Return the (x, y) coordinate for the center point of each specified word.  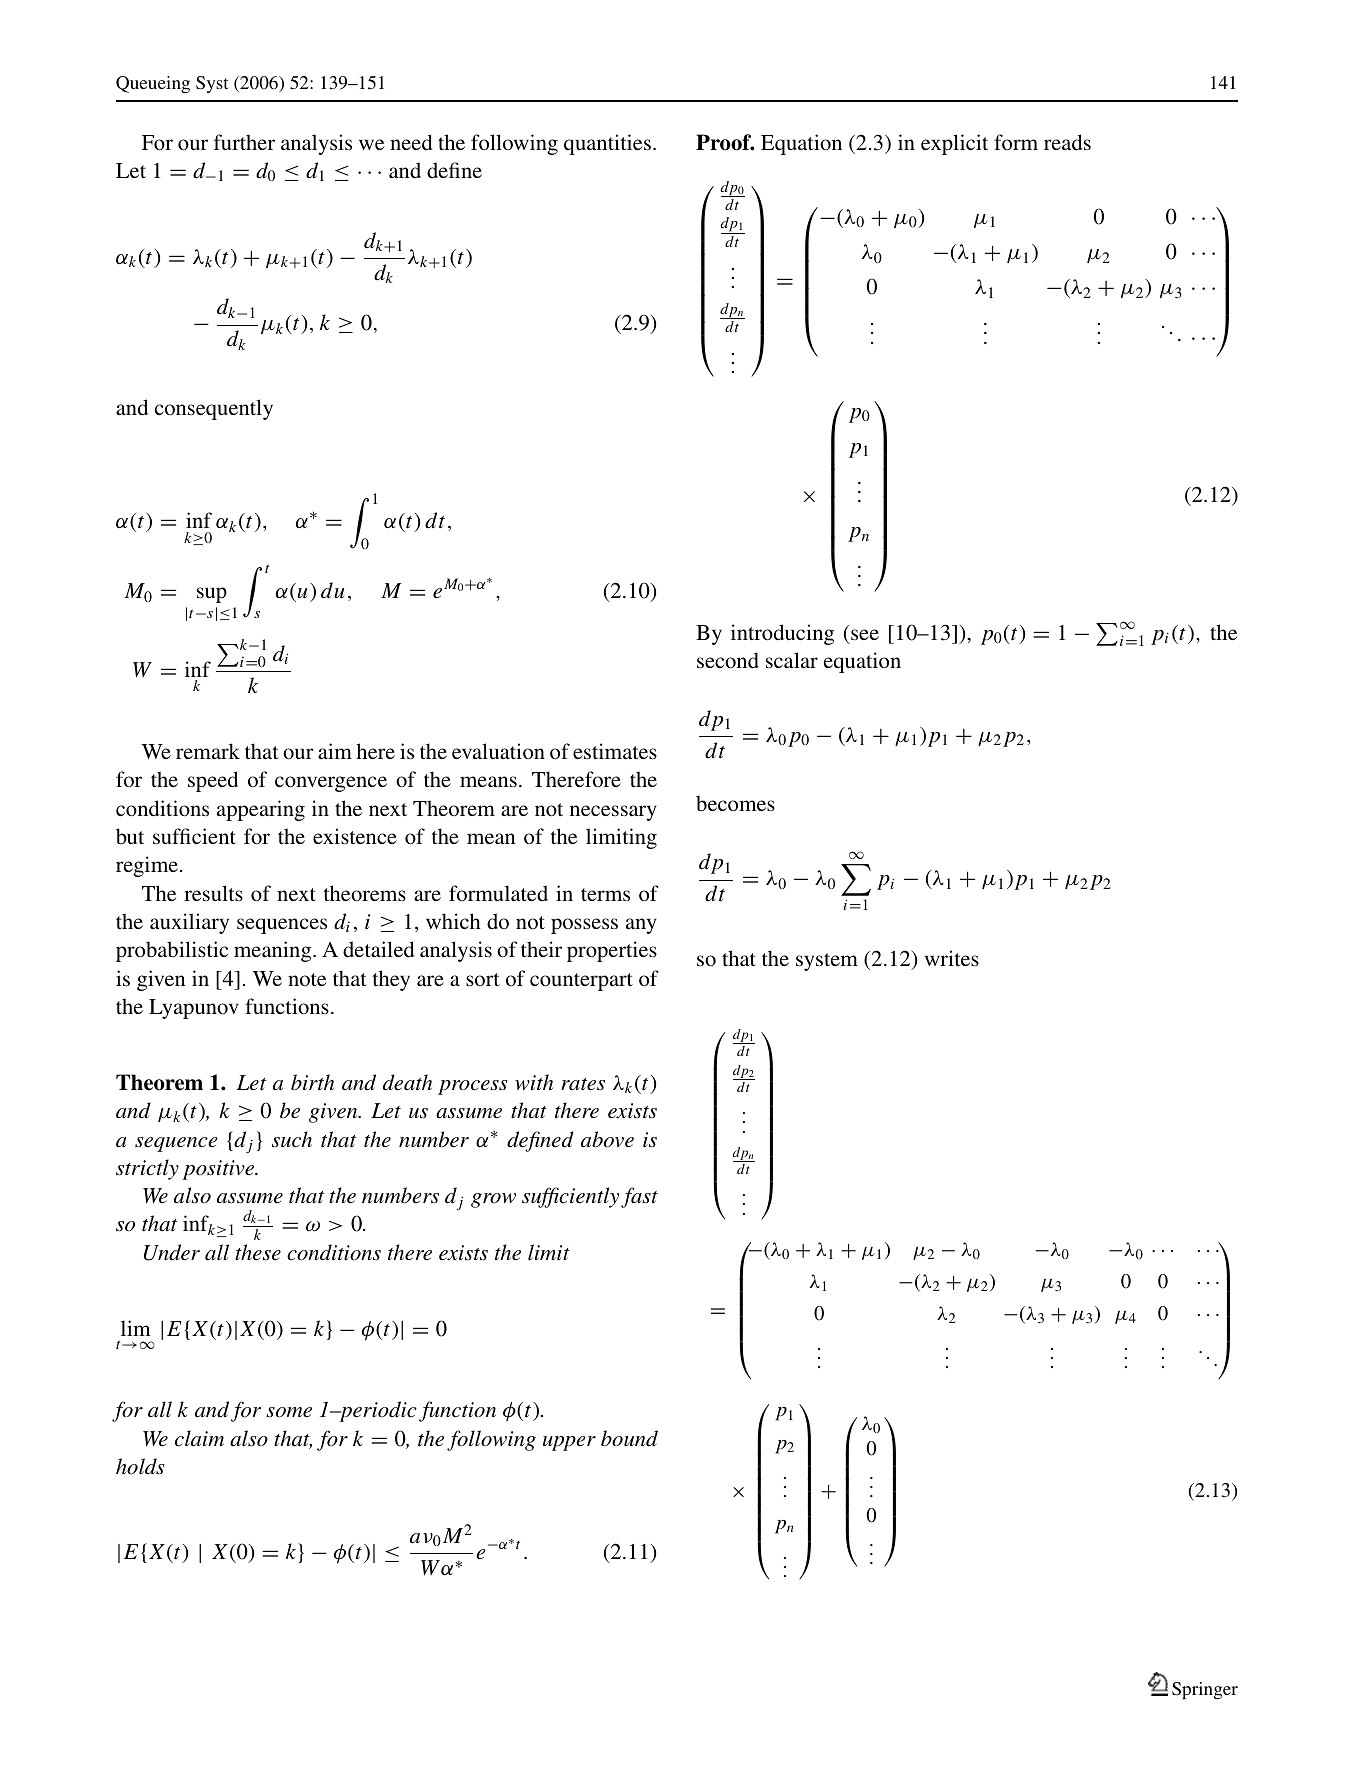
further (244, 142)
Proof (725, 142)
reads (1067, 142)
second (728, 660)
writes (952, 958)
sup (212, 595)
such (292, 1139)
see (865, 634)
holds (140, 1466)
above (607, 1139)
